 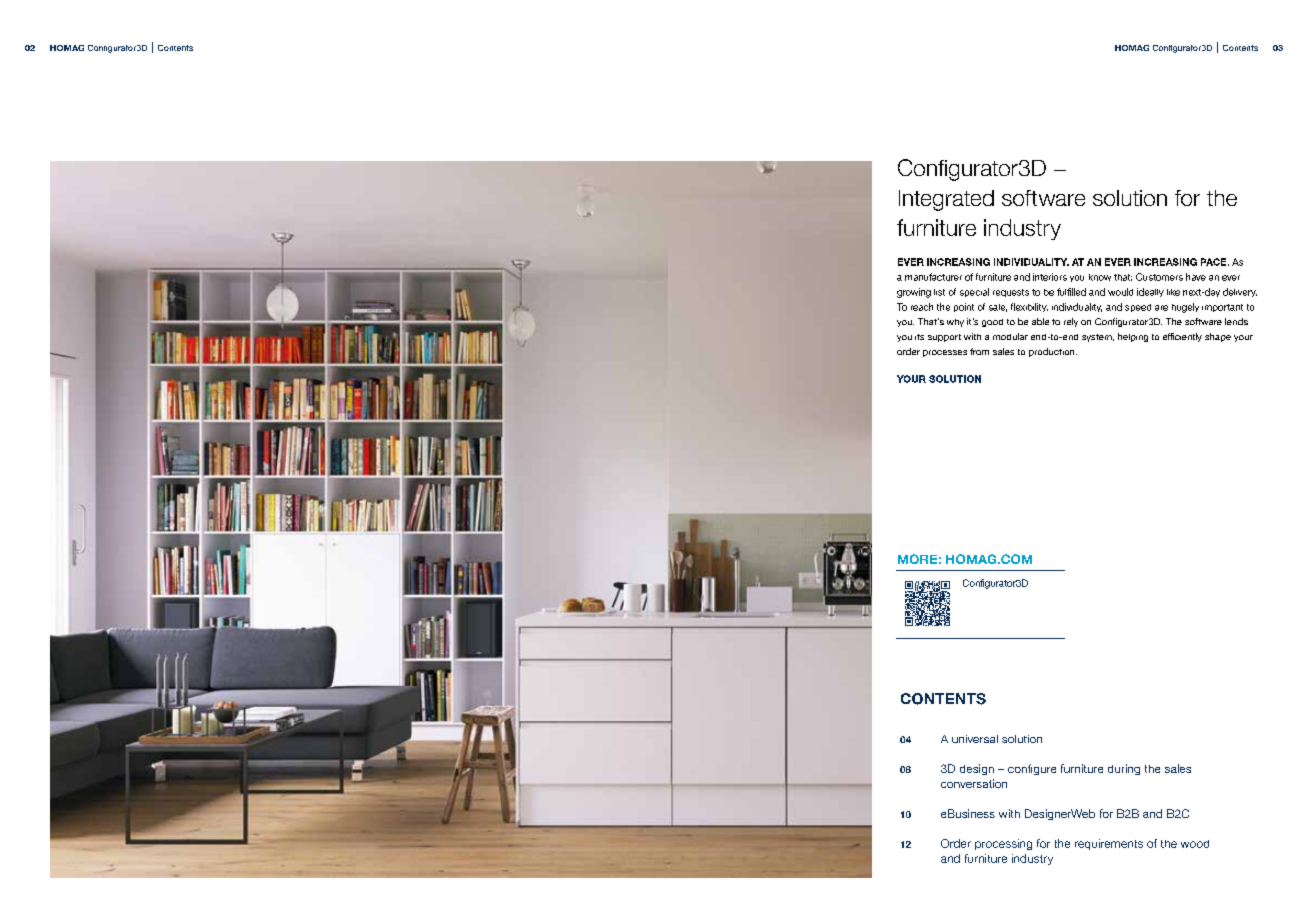 What do you see at coordinates (1218, 337) in the document?
I see `shape` at bounding box center [1218, 337].
